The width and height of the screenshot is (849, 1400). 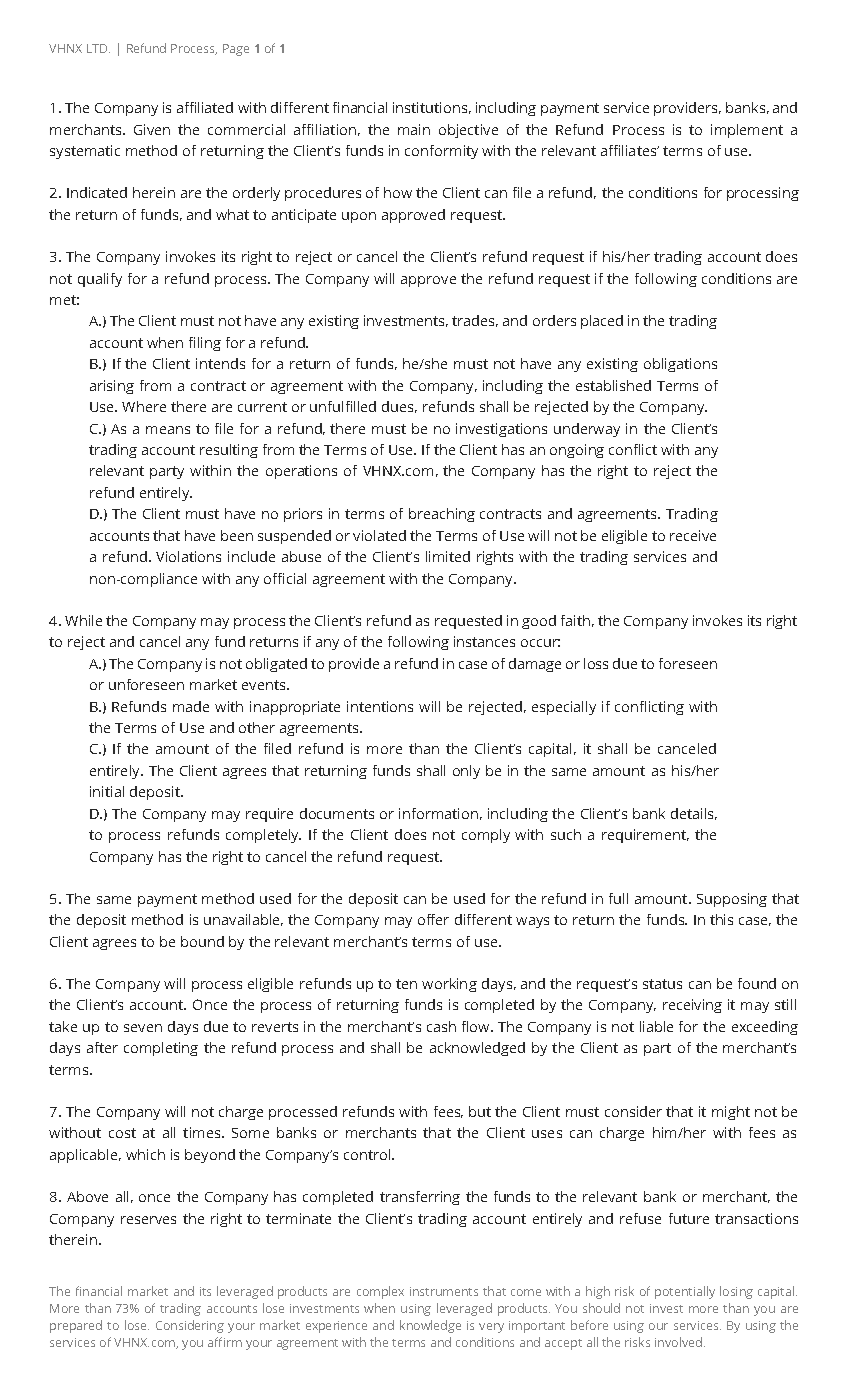 I want to click on cash, so click(x=441, y=1026).
